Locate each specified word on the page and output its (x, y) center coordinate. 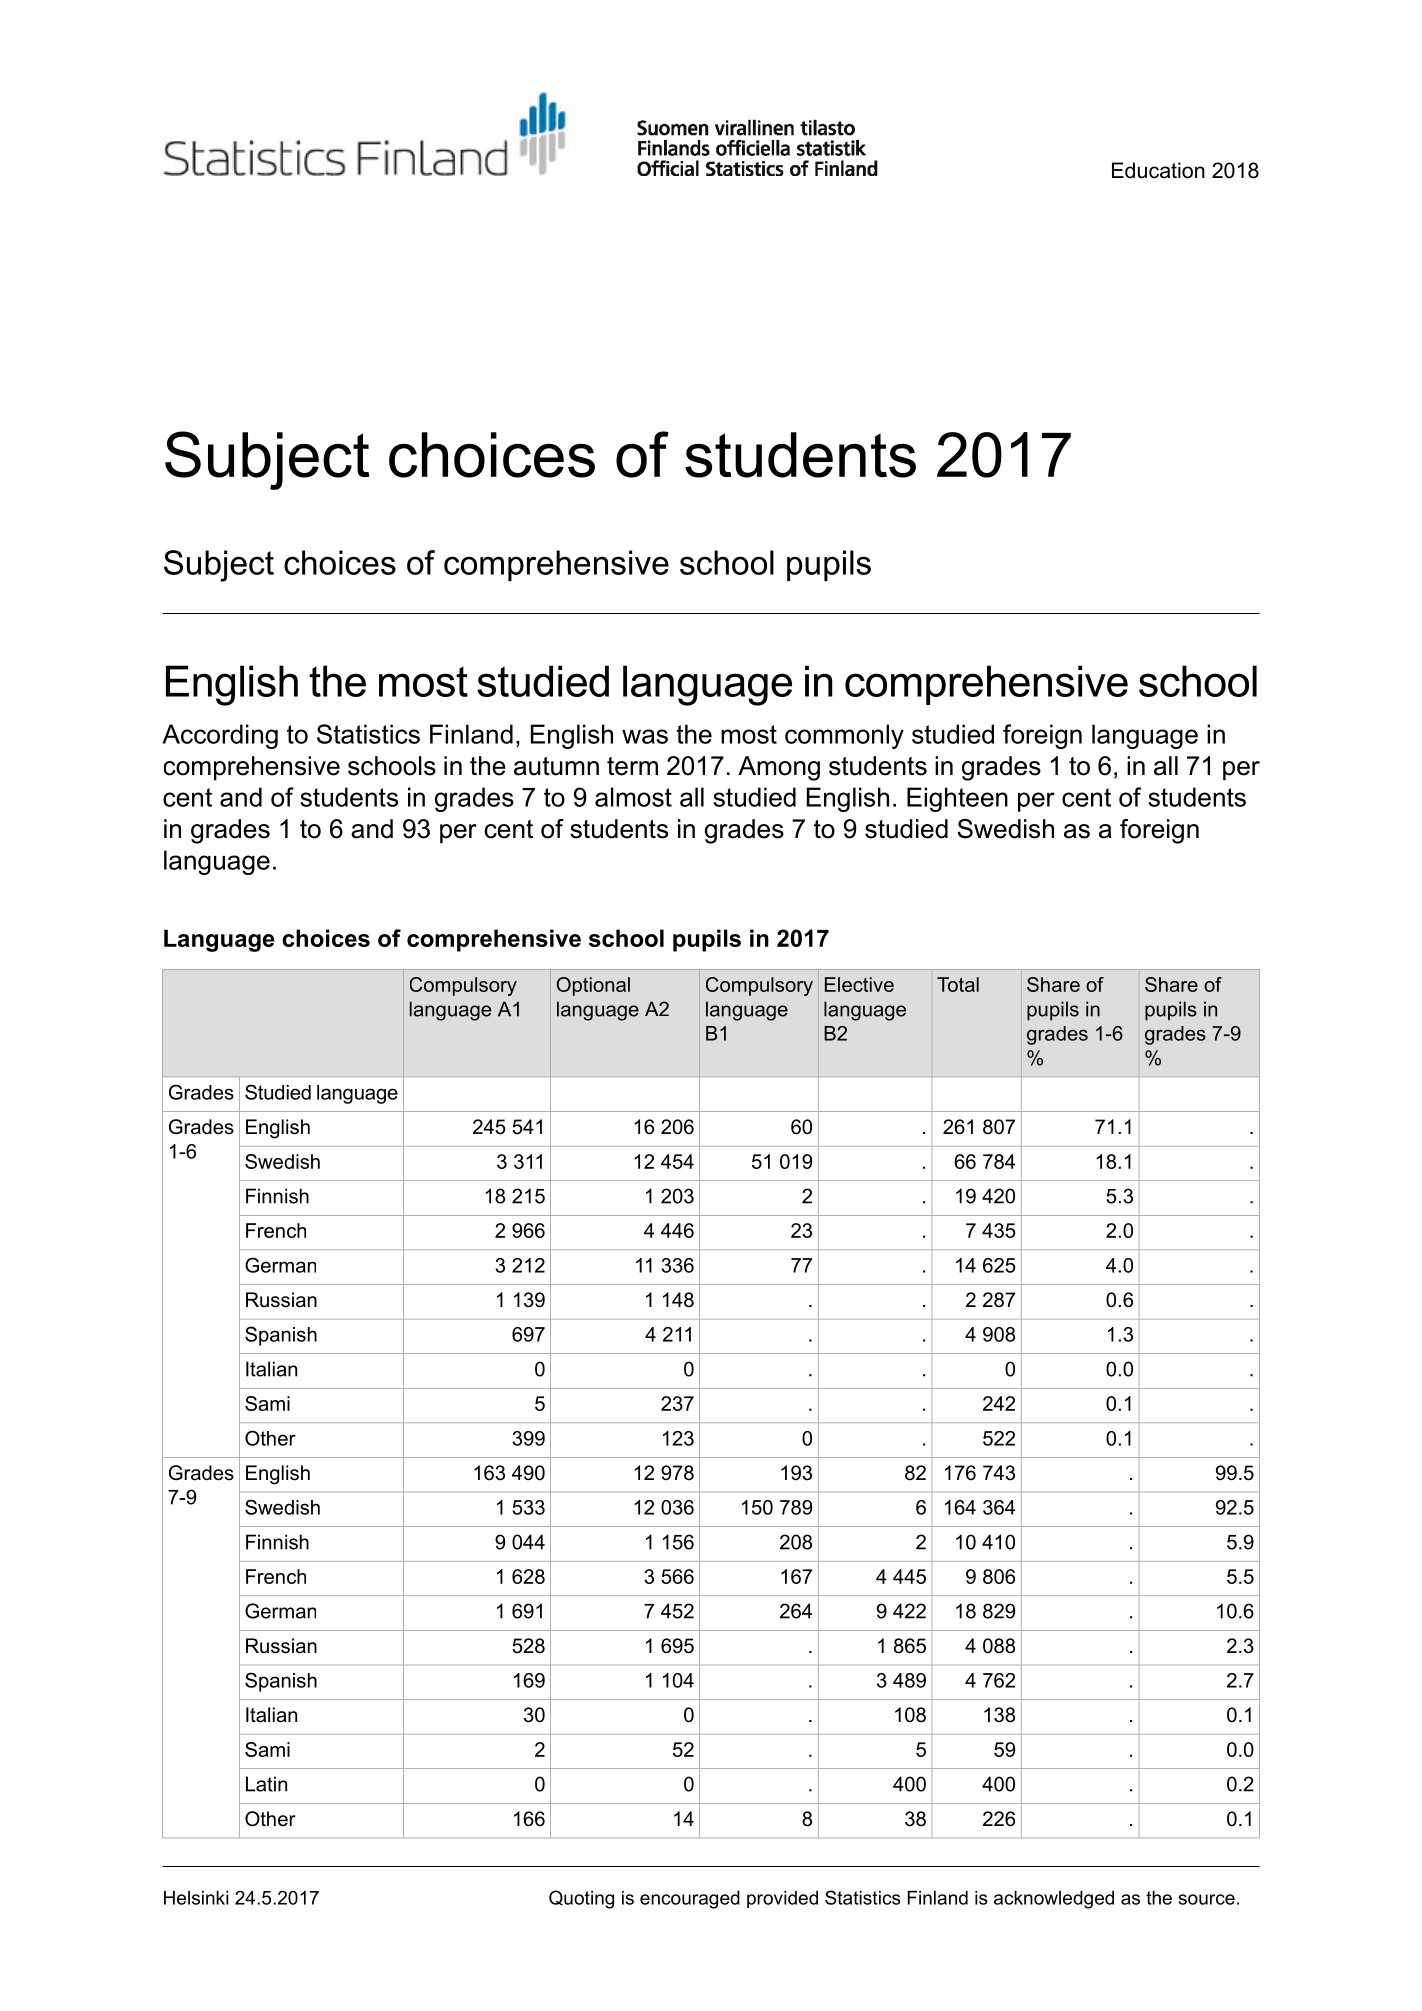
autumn (556, 766)
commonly (844, 736)
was (645, 736)
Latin (266, 1784)
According (220, 736)
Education (1158, 170)
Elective (859, 984)
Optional (593, 986)
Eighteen (957, 799)
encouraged (690, 1900)
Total (958, 984)
